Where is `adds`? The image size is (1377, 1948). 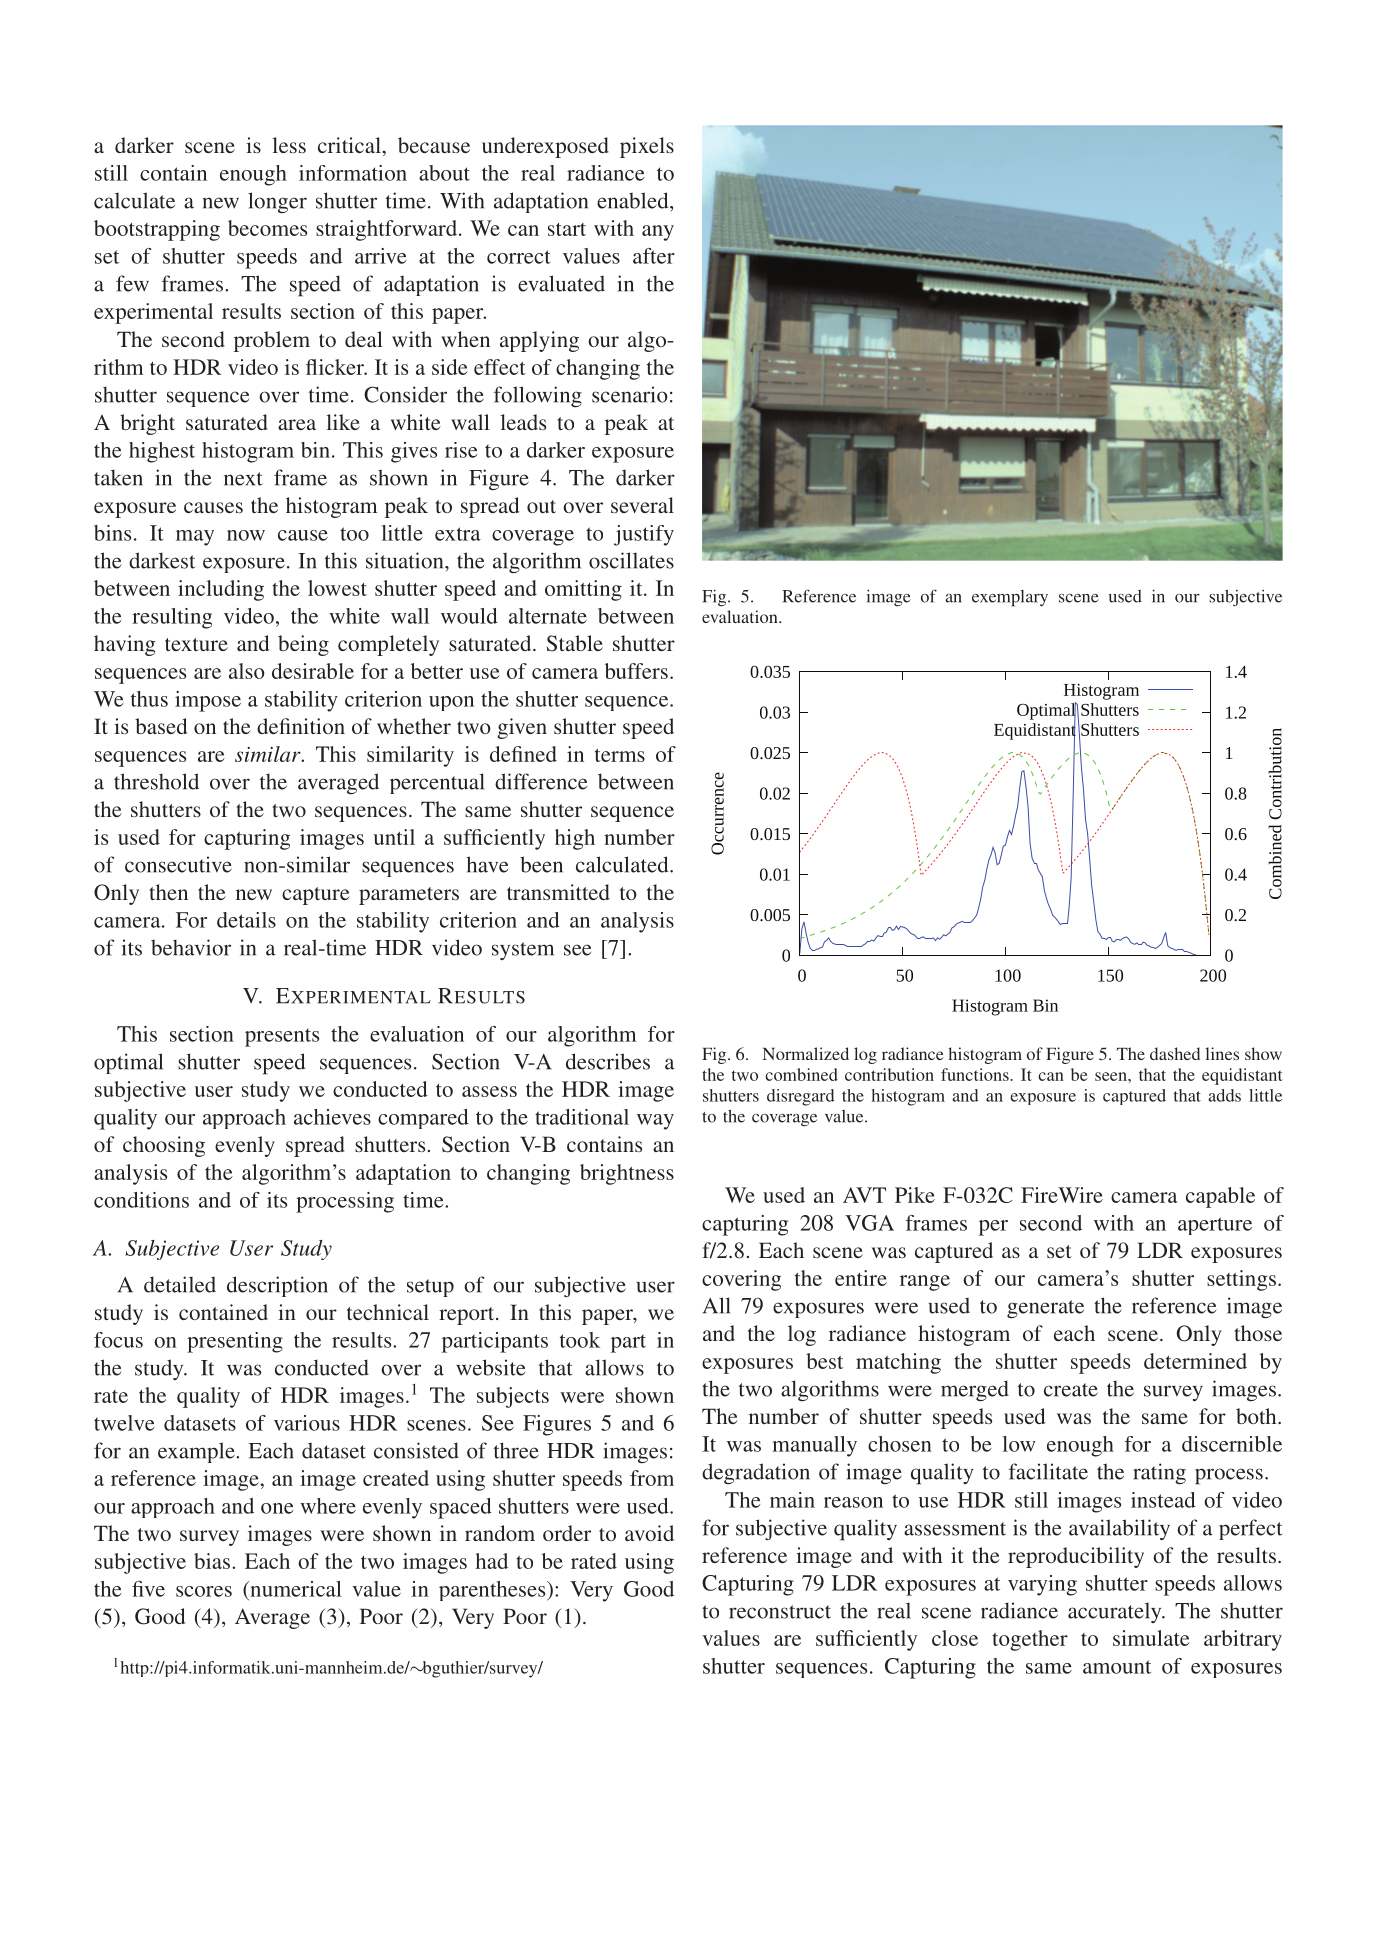
adds is located at coordinates (1224, 1095).
